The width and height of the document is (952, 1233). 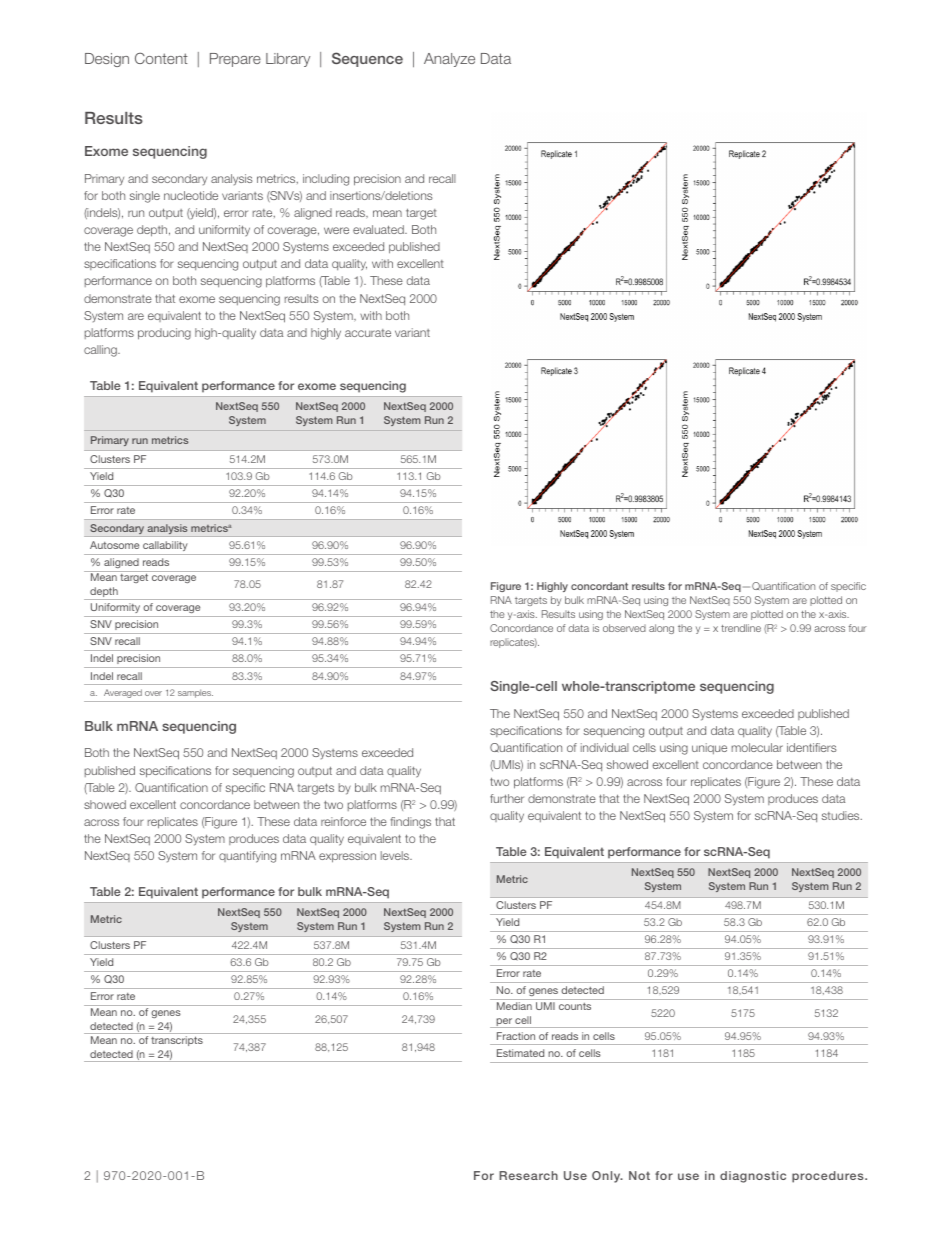 I want to click on samples, so click(x=195, y=693).
